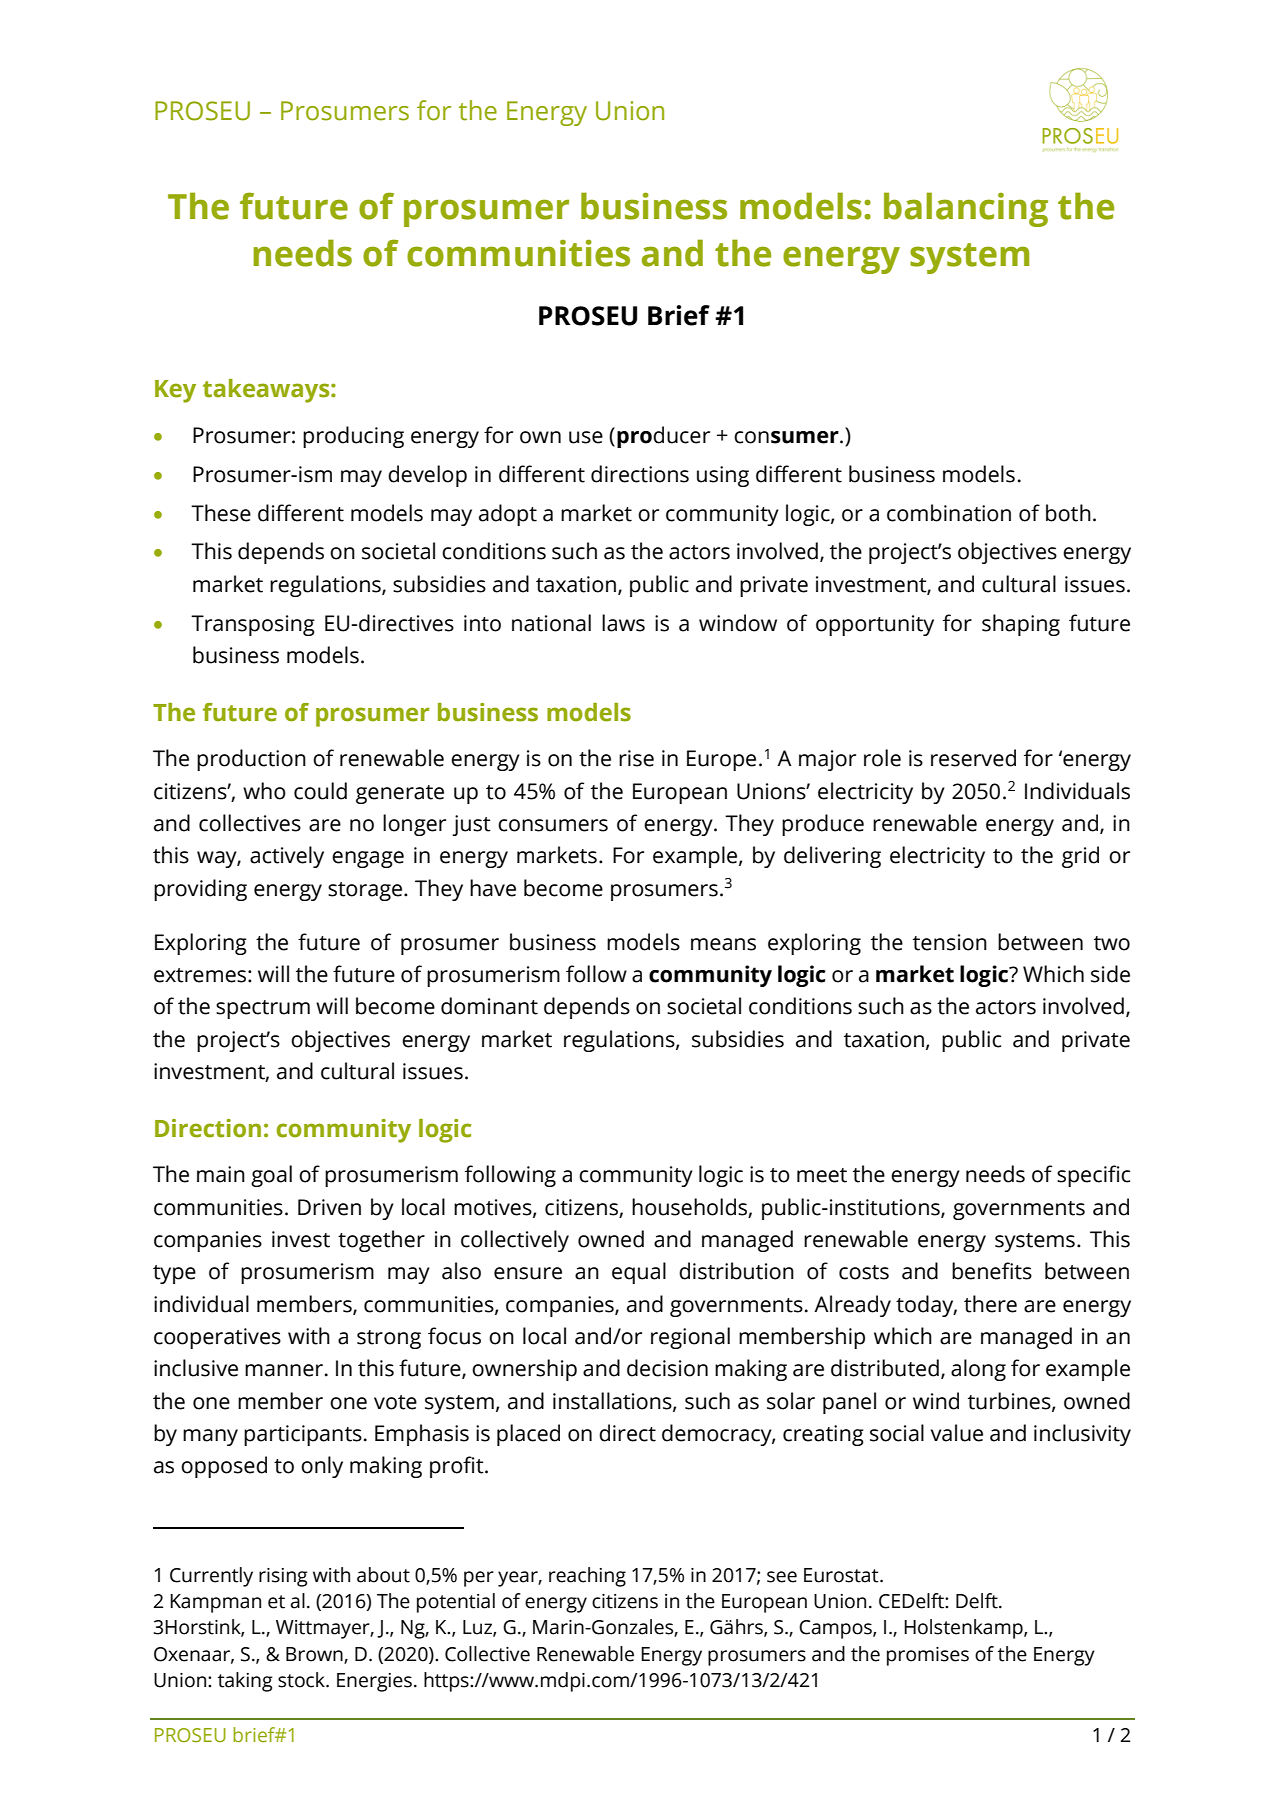 The width and height of the screenshot is (1284, 1815). What do you see at coordinates (973, 758) in the screenshot?
I see `reserved` at bounding box center [973, 758].
